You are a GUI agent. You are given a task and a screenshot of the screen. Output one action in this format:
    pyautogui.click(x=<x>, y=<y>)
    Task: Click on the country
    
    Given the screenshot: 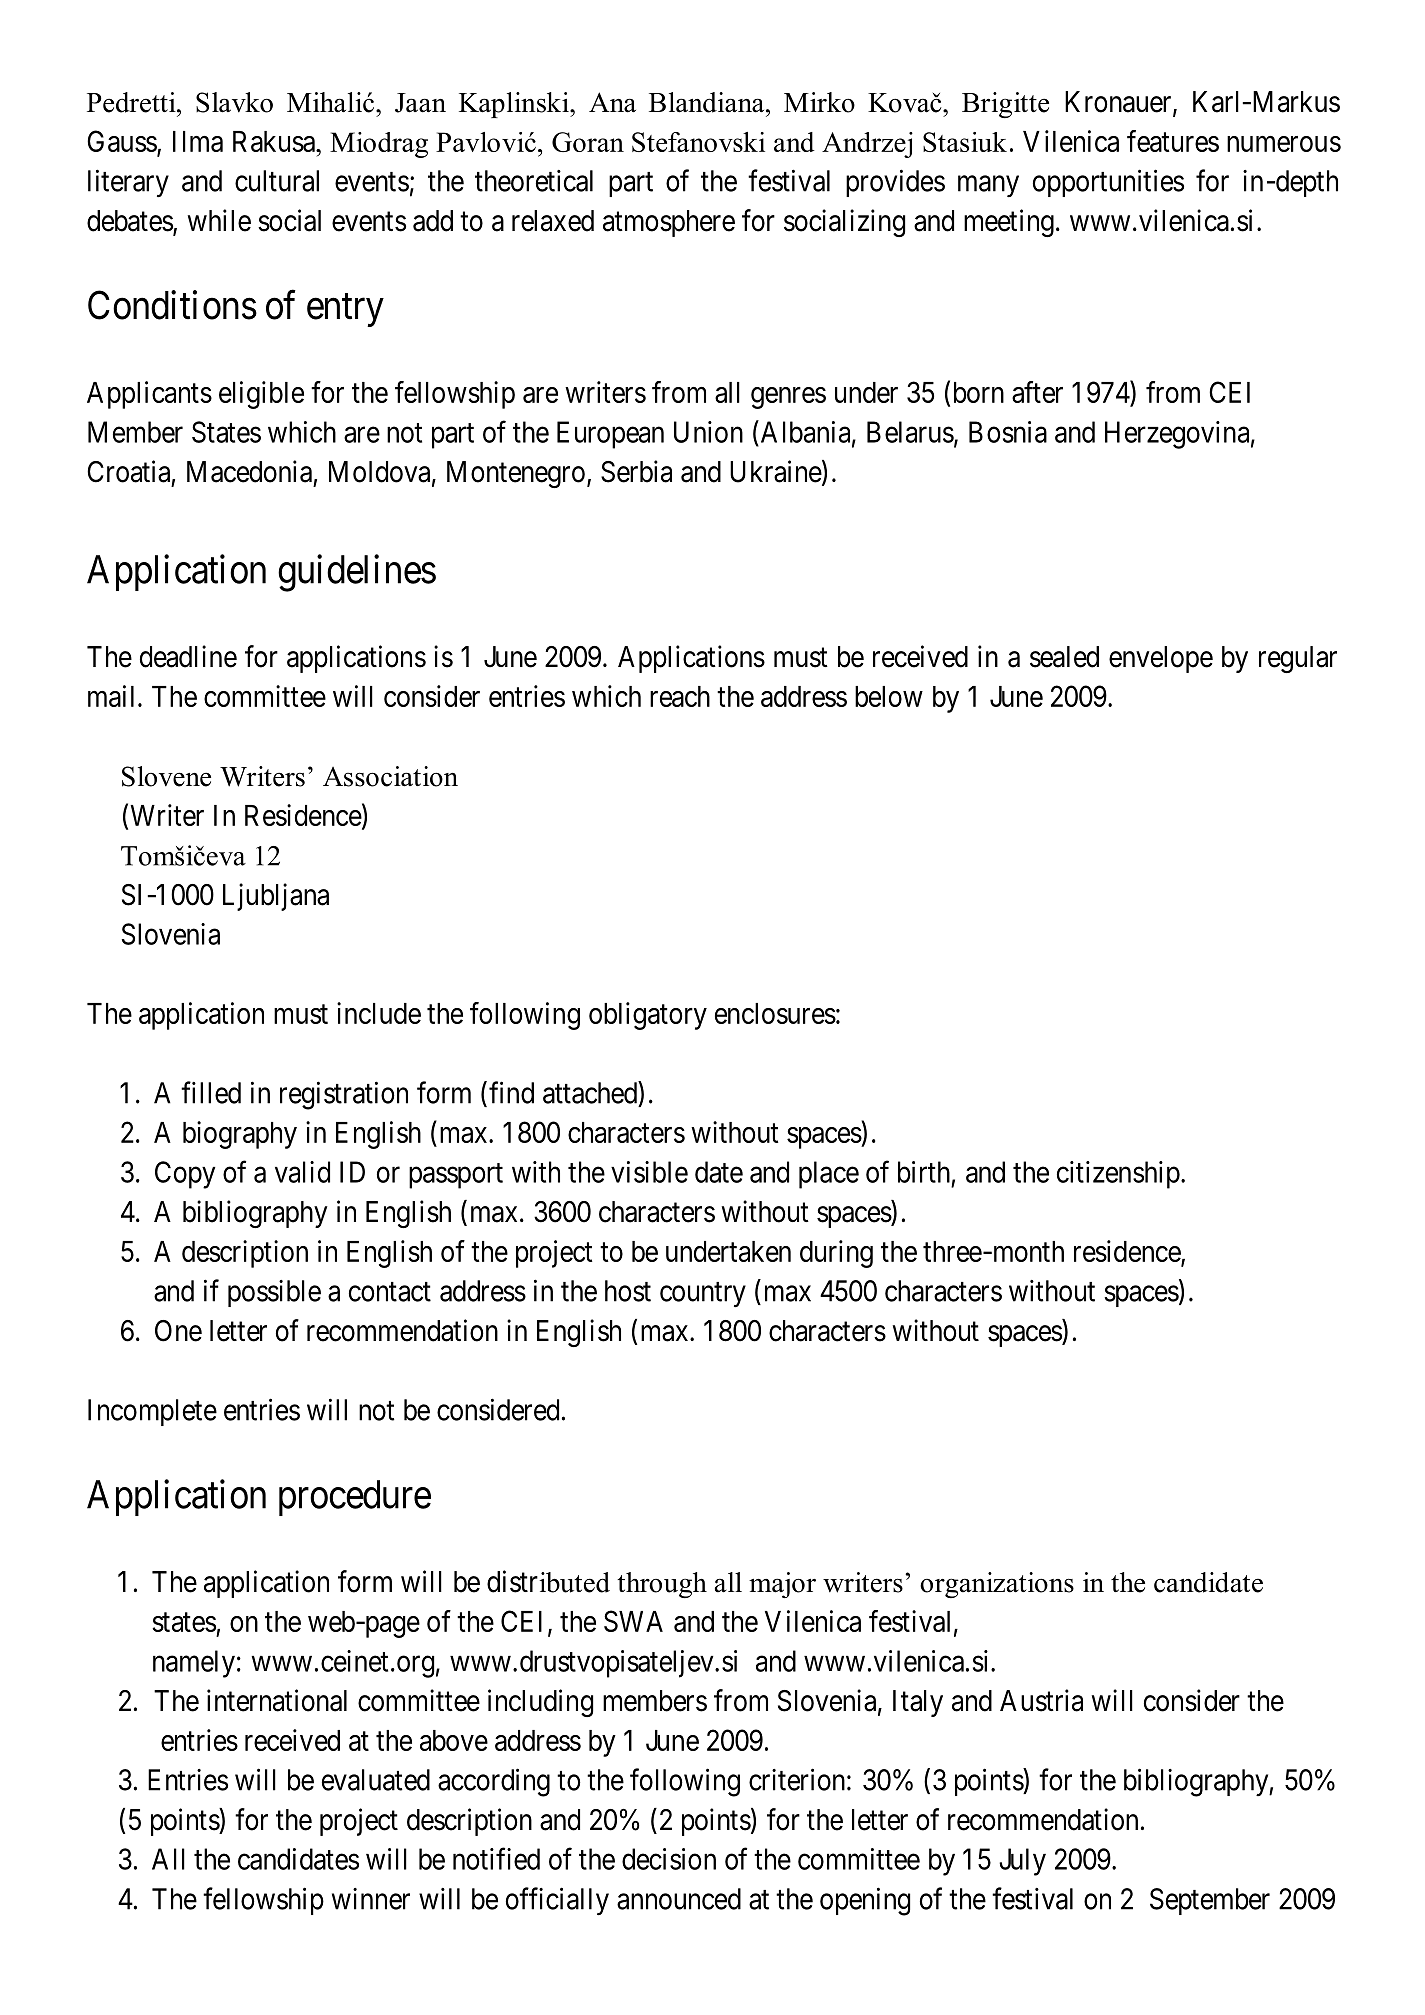 What is the action you would take?
    pyautogui.click(x=703, y=1294)
